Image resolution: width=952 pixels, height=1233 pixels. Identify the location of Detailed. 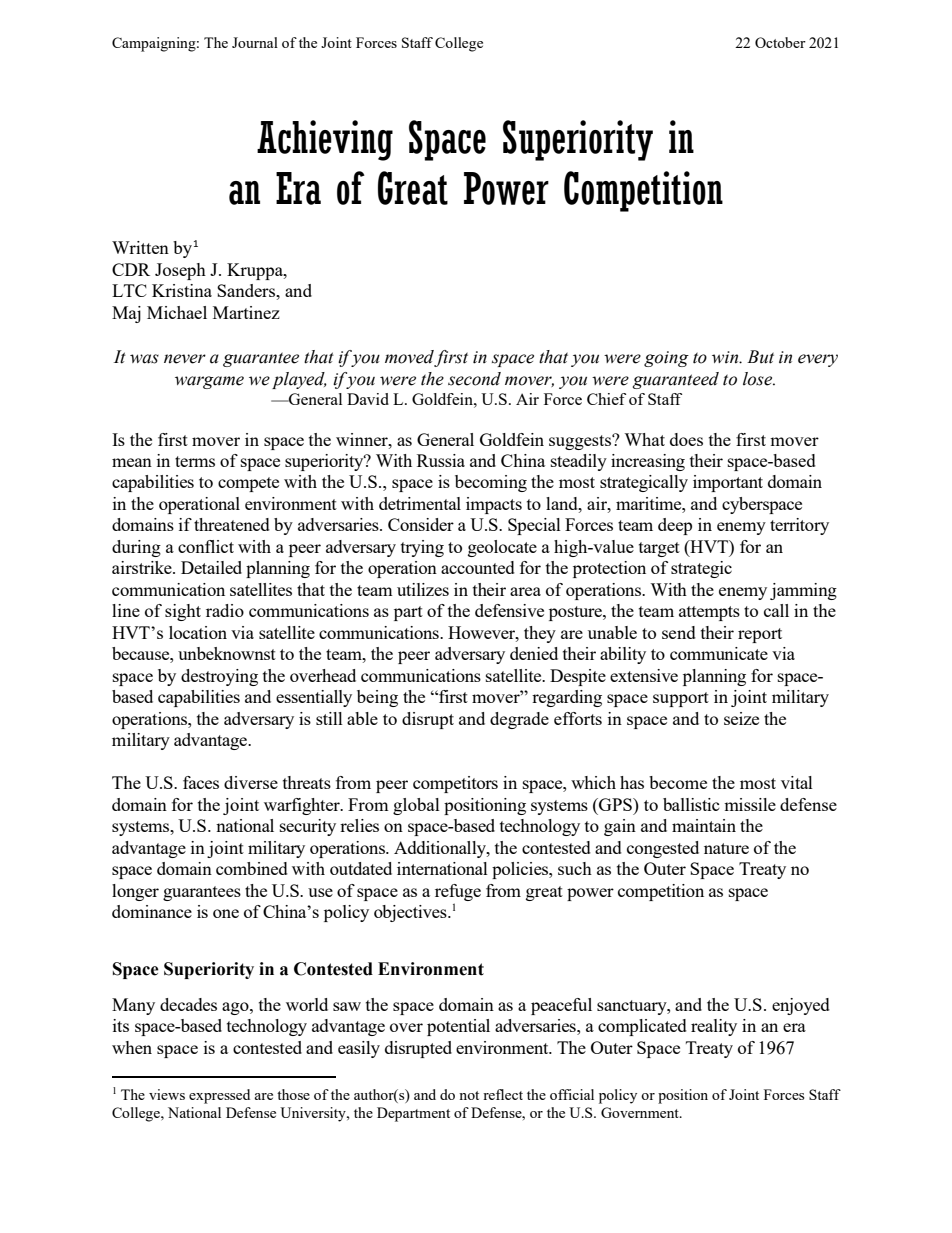
(211, 567).
